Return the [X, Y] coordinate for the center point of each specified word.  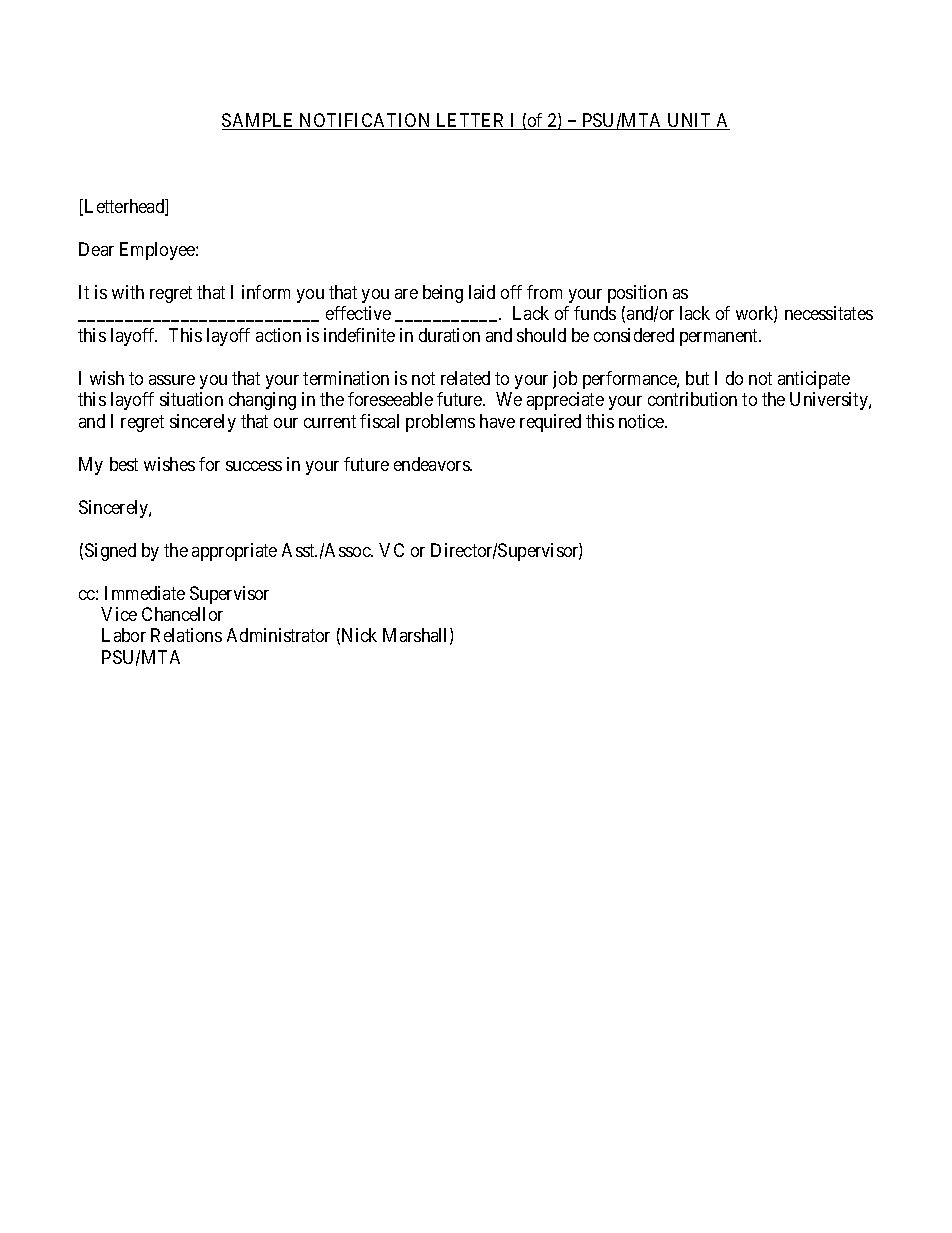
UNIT [689, 121]
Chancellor [182, 614]
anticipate [814, 380]
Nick [359, 635]
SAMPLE [259, 121]
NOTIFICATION [366, 121]
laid [482, 292]
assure [172, 380]
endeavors [432, 464]
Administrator [278, 635]
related [465, 378]
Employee [158, 251]
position [637, 294]
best [124, 464]
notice [642, 421]
